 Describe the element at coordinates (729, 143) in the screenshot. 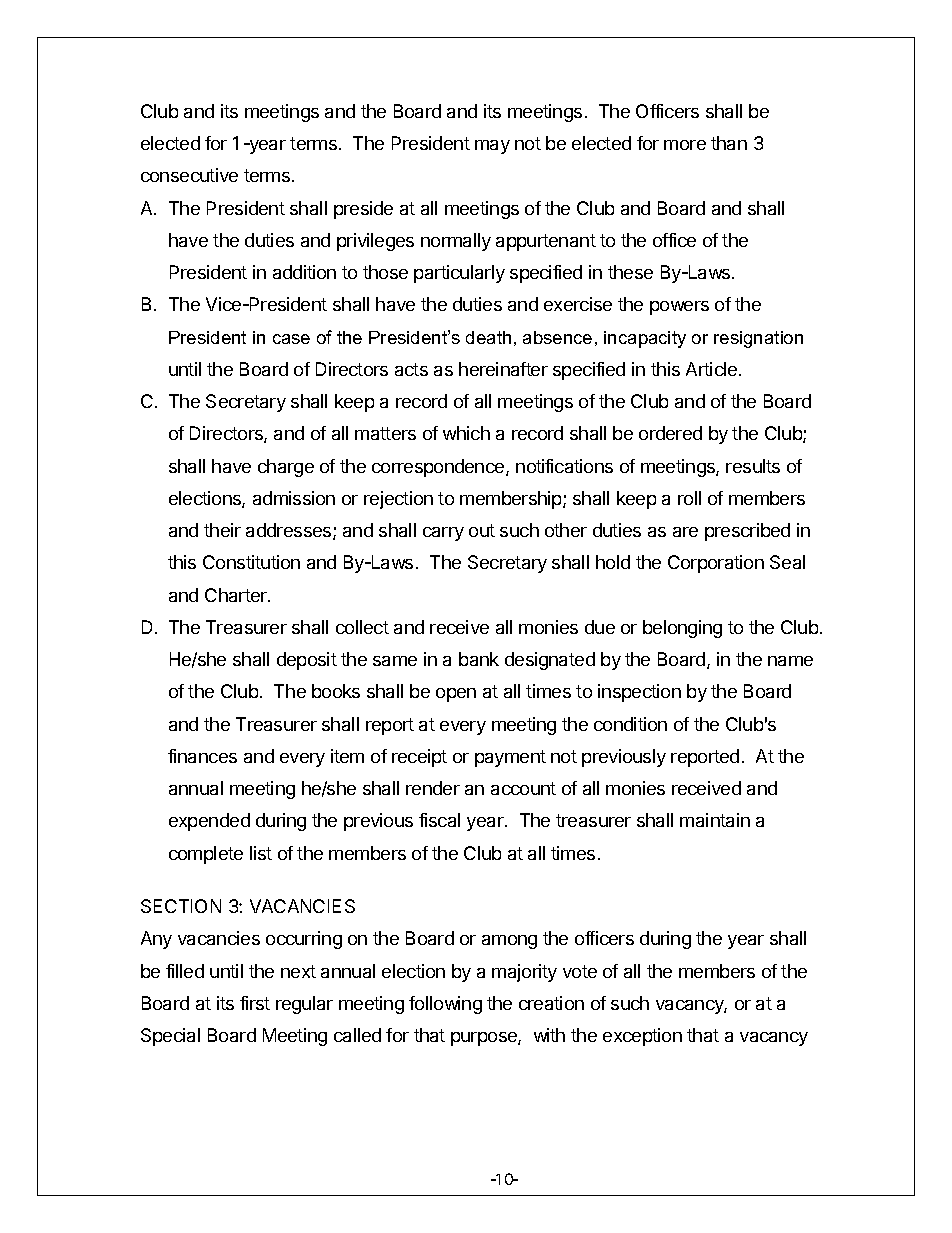

I see `than` at that location.
